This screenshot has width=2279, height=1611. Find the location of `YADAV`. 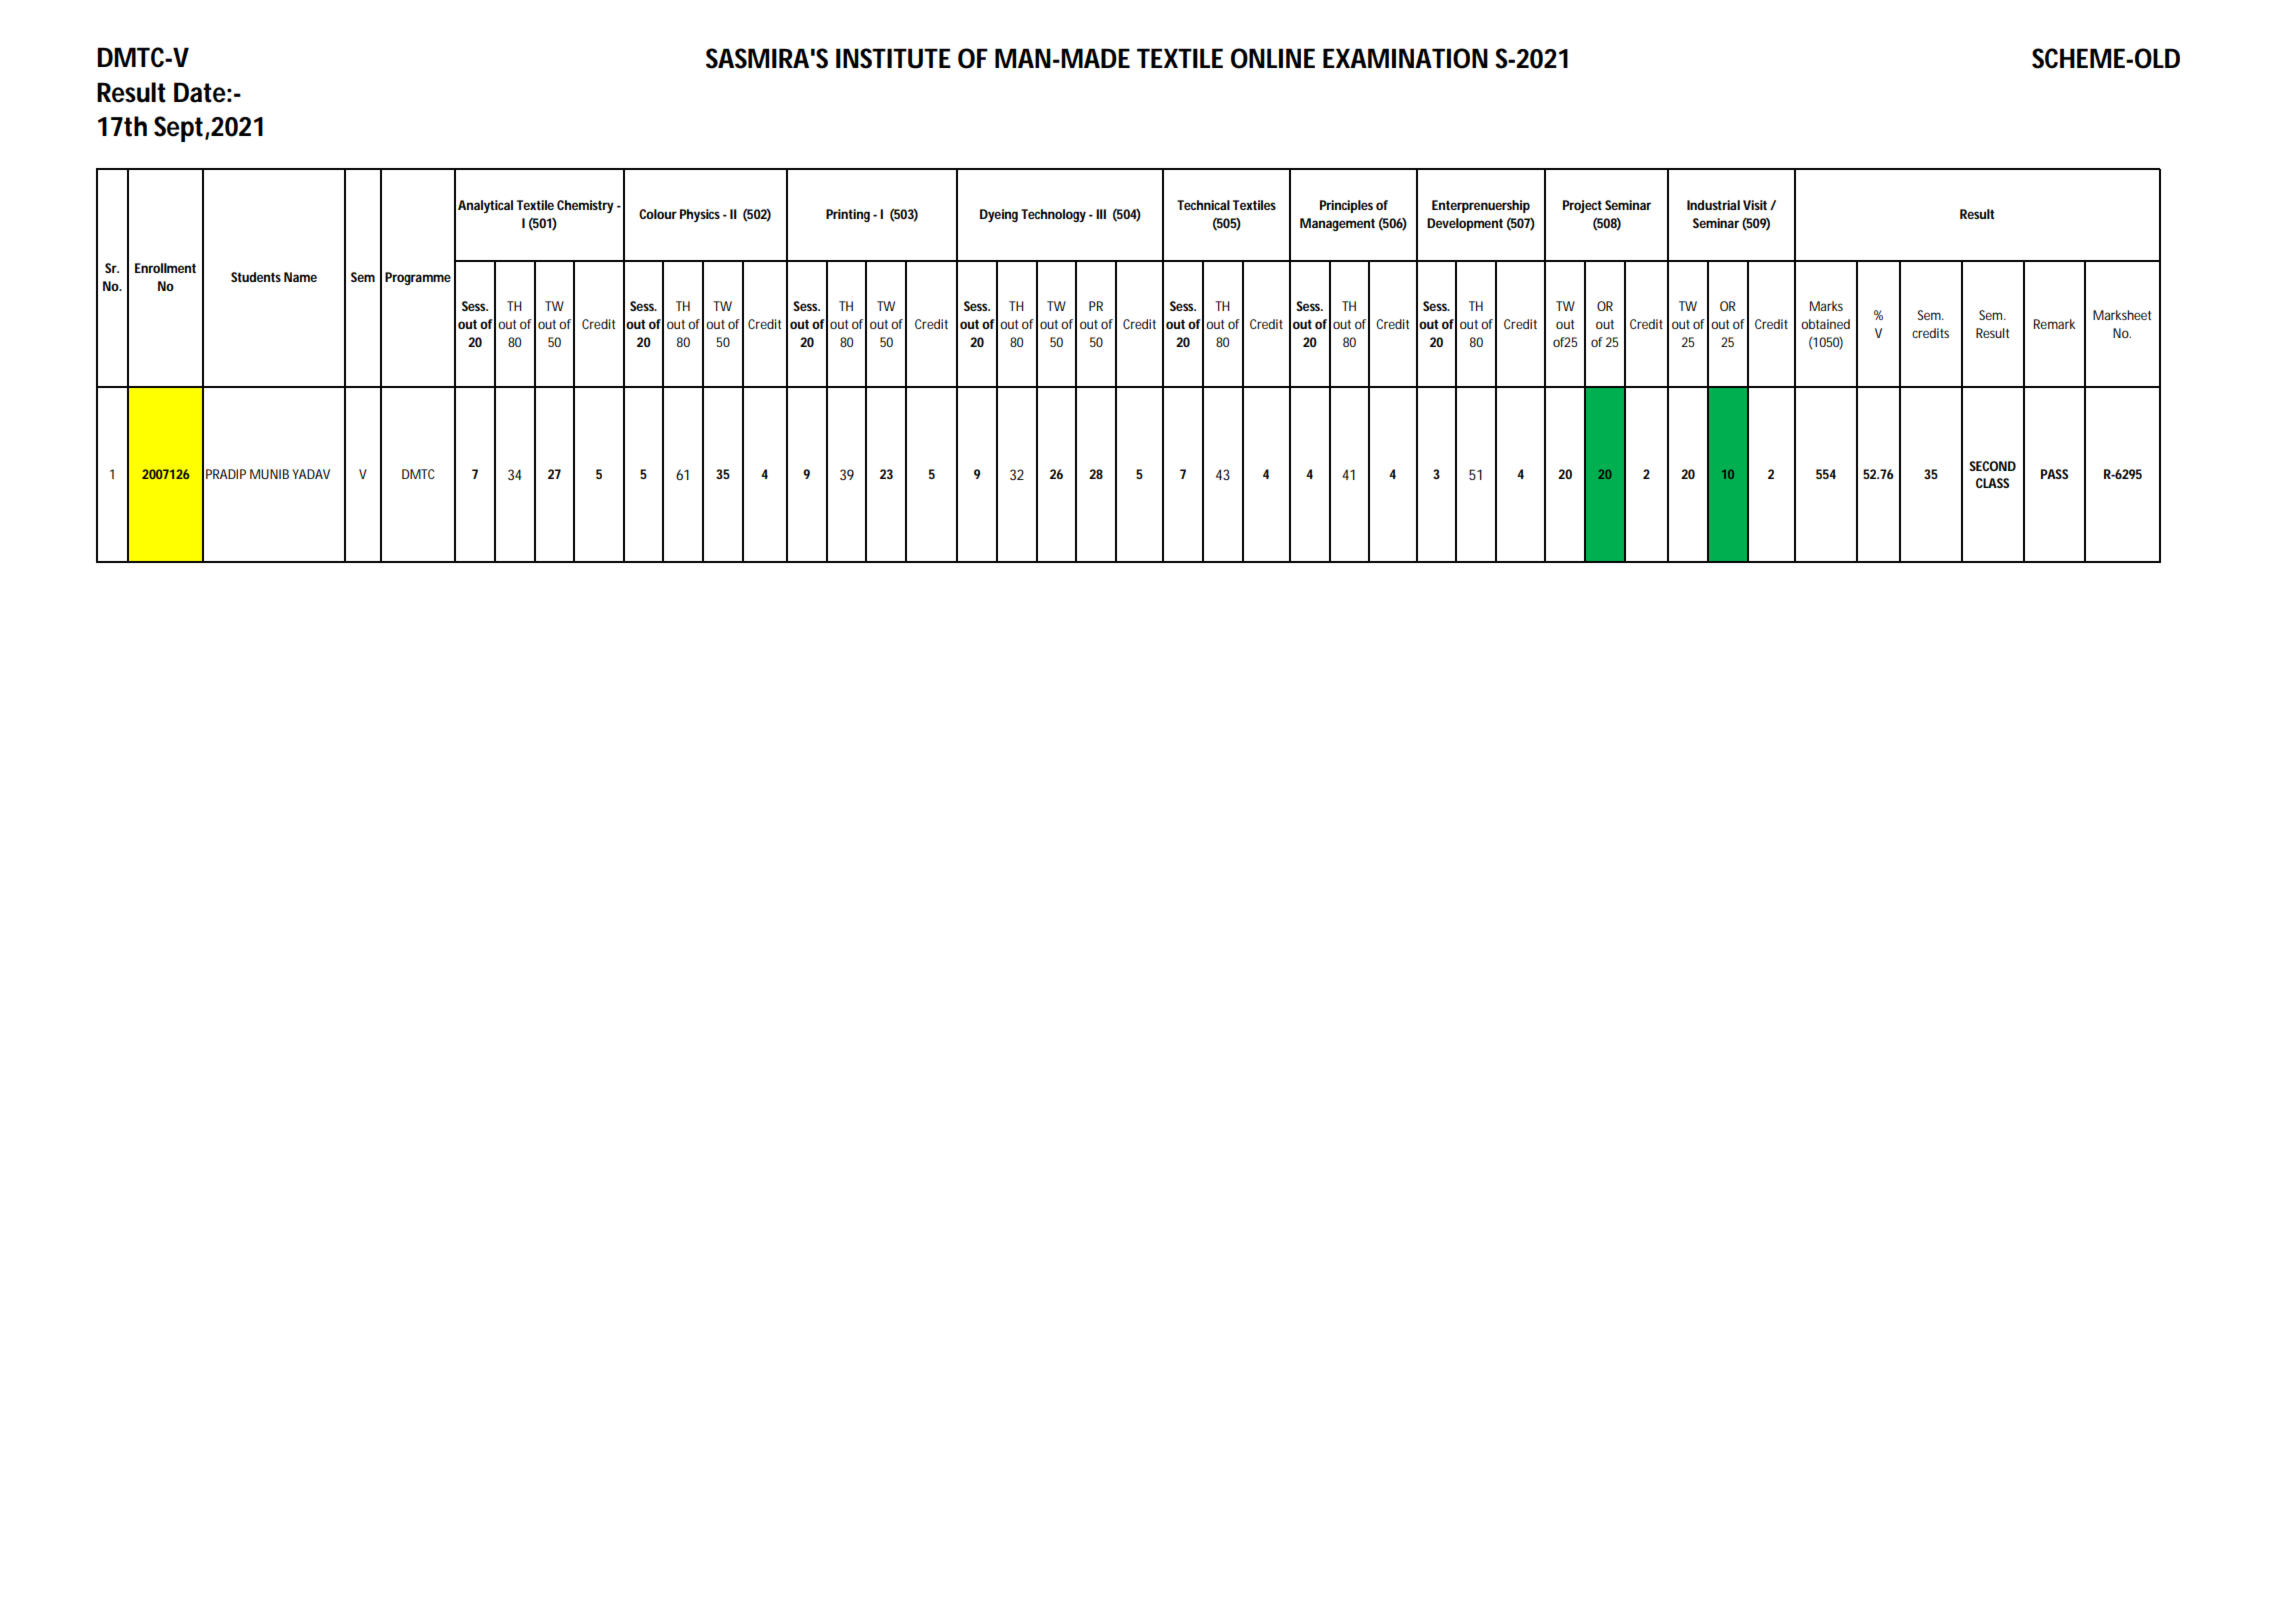

YADAV is located at coordinates (311, 474).
